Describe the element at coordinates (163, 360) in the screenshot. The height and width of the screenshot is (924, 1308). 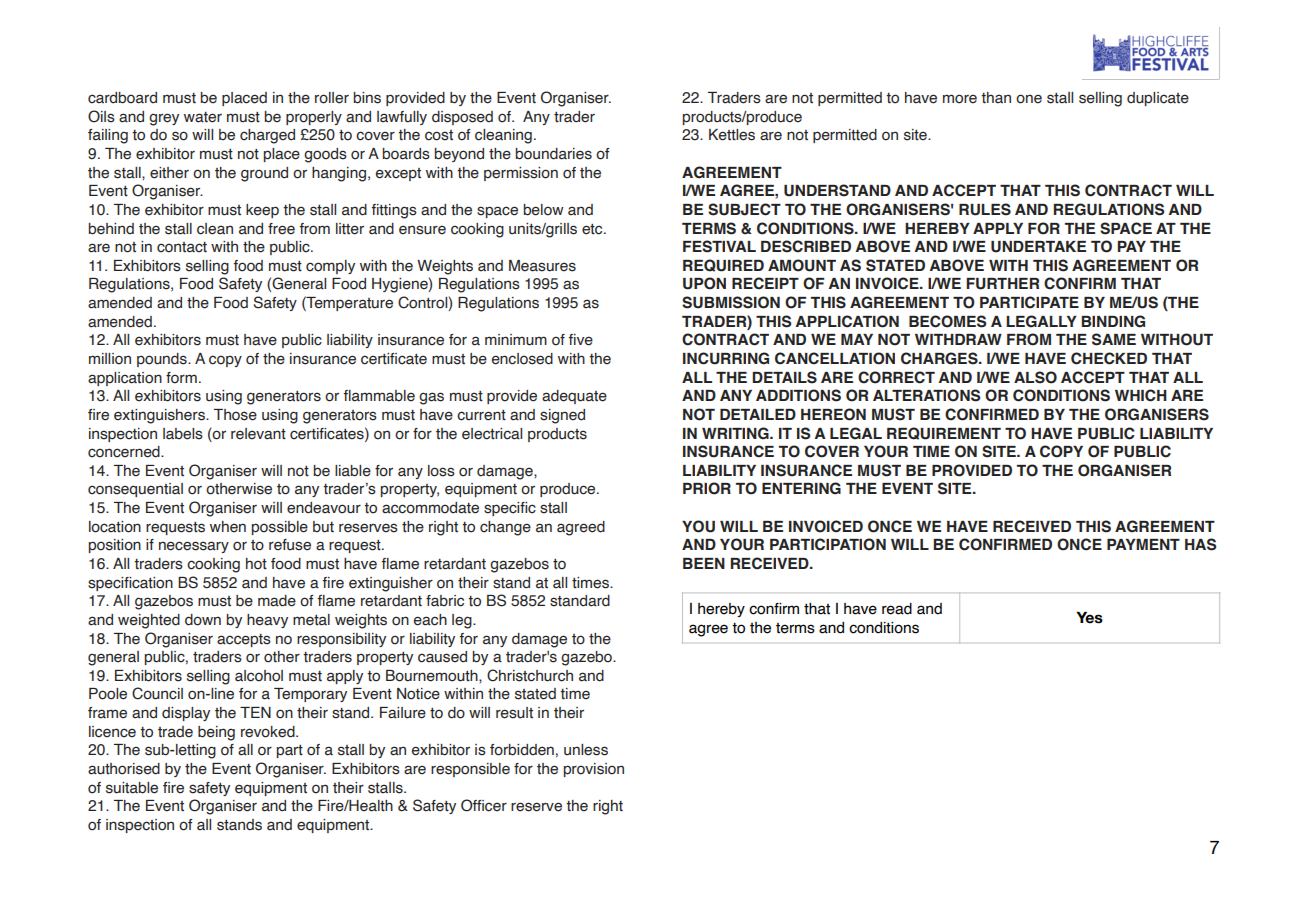
I see `pounds` at that location.
